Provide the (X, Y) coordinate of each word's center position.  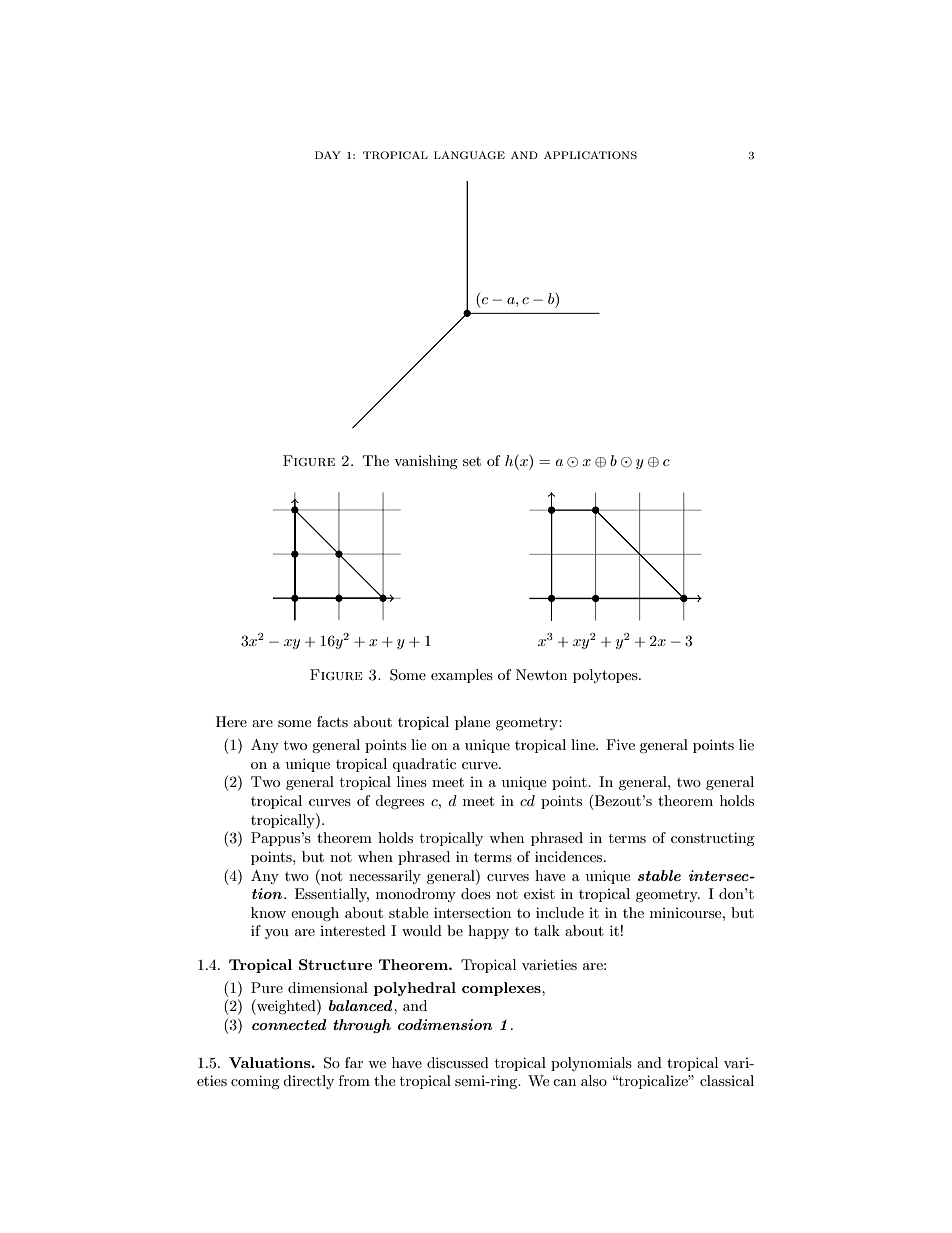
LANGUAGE (469, 155)
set (472, 461)
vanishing (426, 462)
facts (332, 721)
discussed (458, 1062)
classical (727, 1080)
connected (289, 1024)
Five (620, 744)
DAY (328, 155)
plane (472, 723)
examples (462, 676)
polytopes (606, 676)
